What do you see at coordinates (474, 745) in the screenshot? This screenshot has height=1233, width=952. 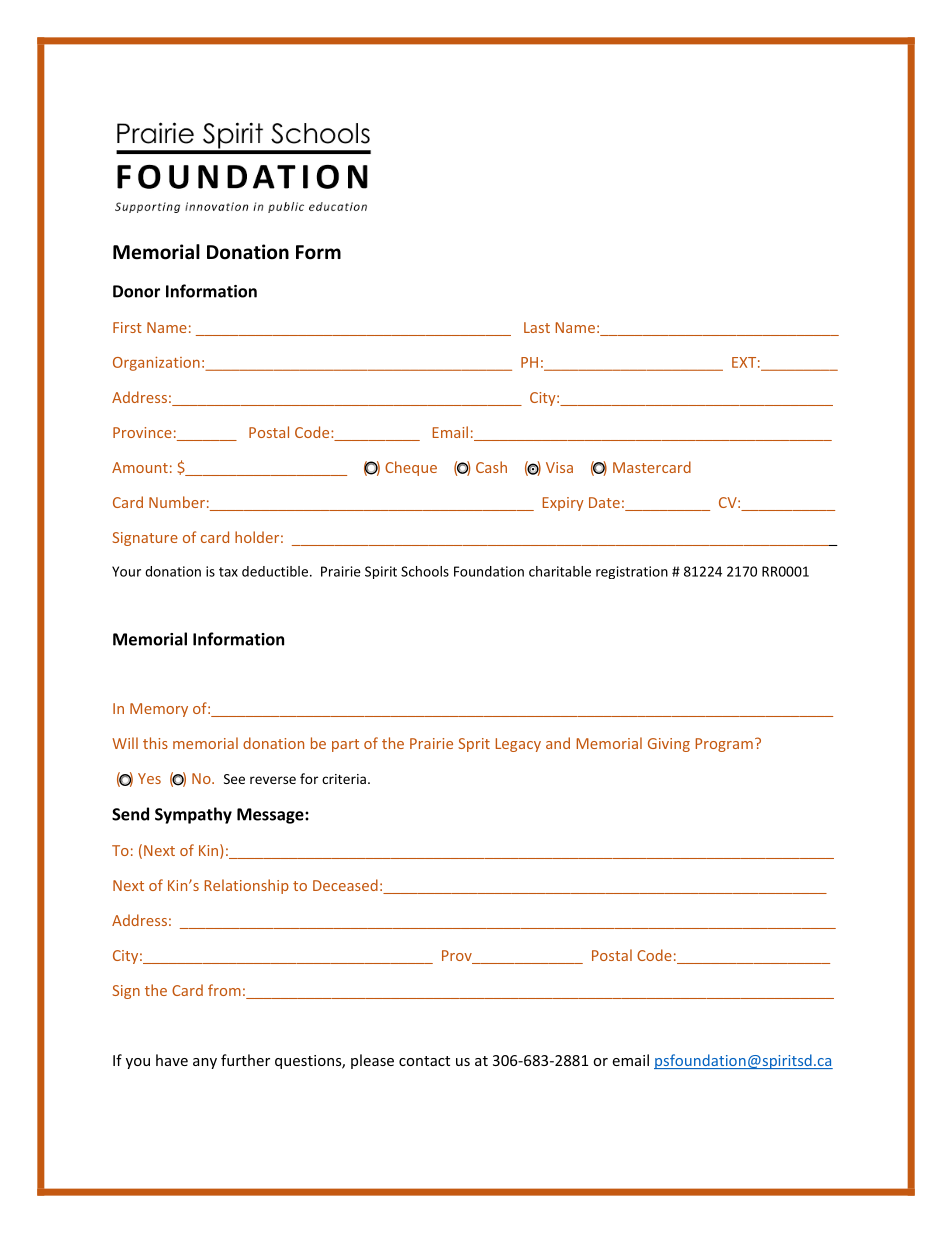 I see `Sprit` at bounding box center [474, 745].
